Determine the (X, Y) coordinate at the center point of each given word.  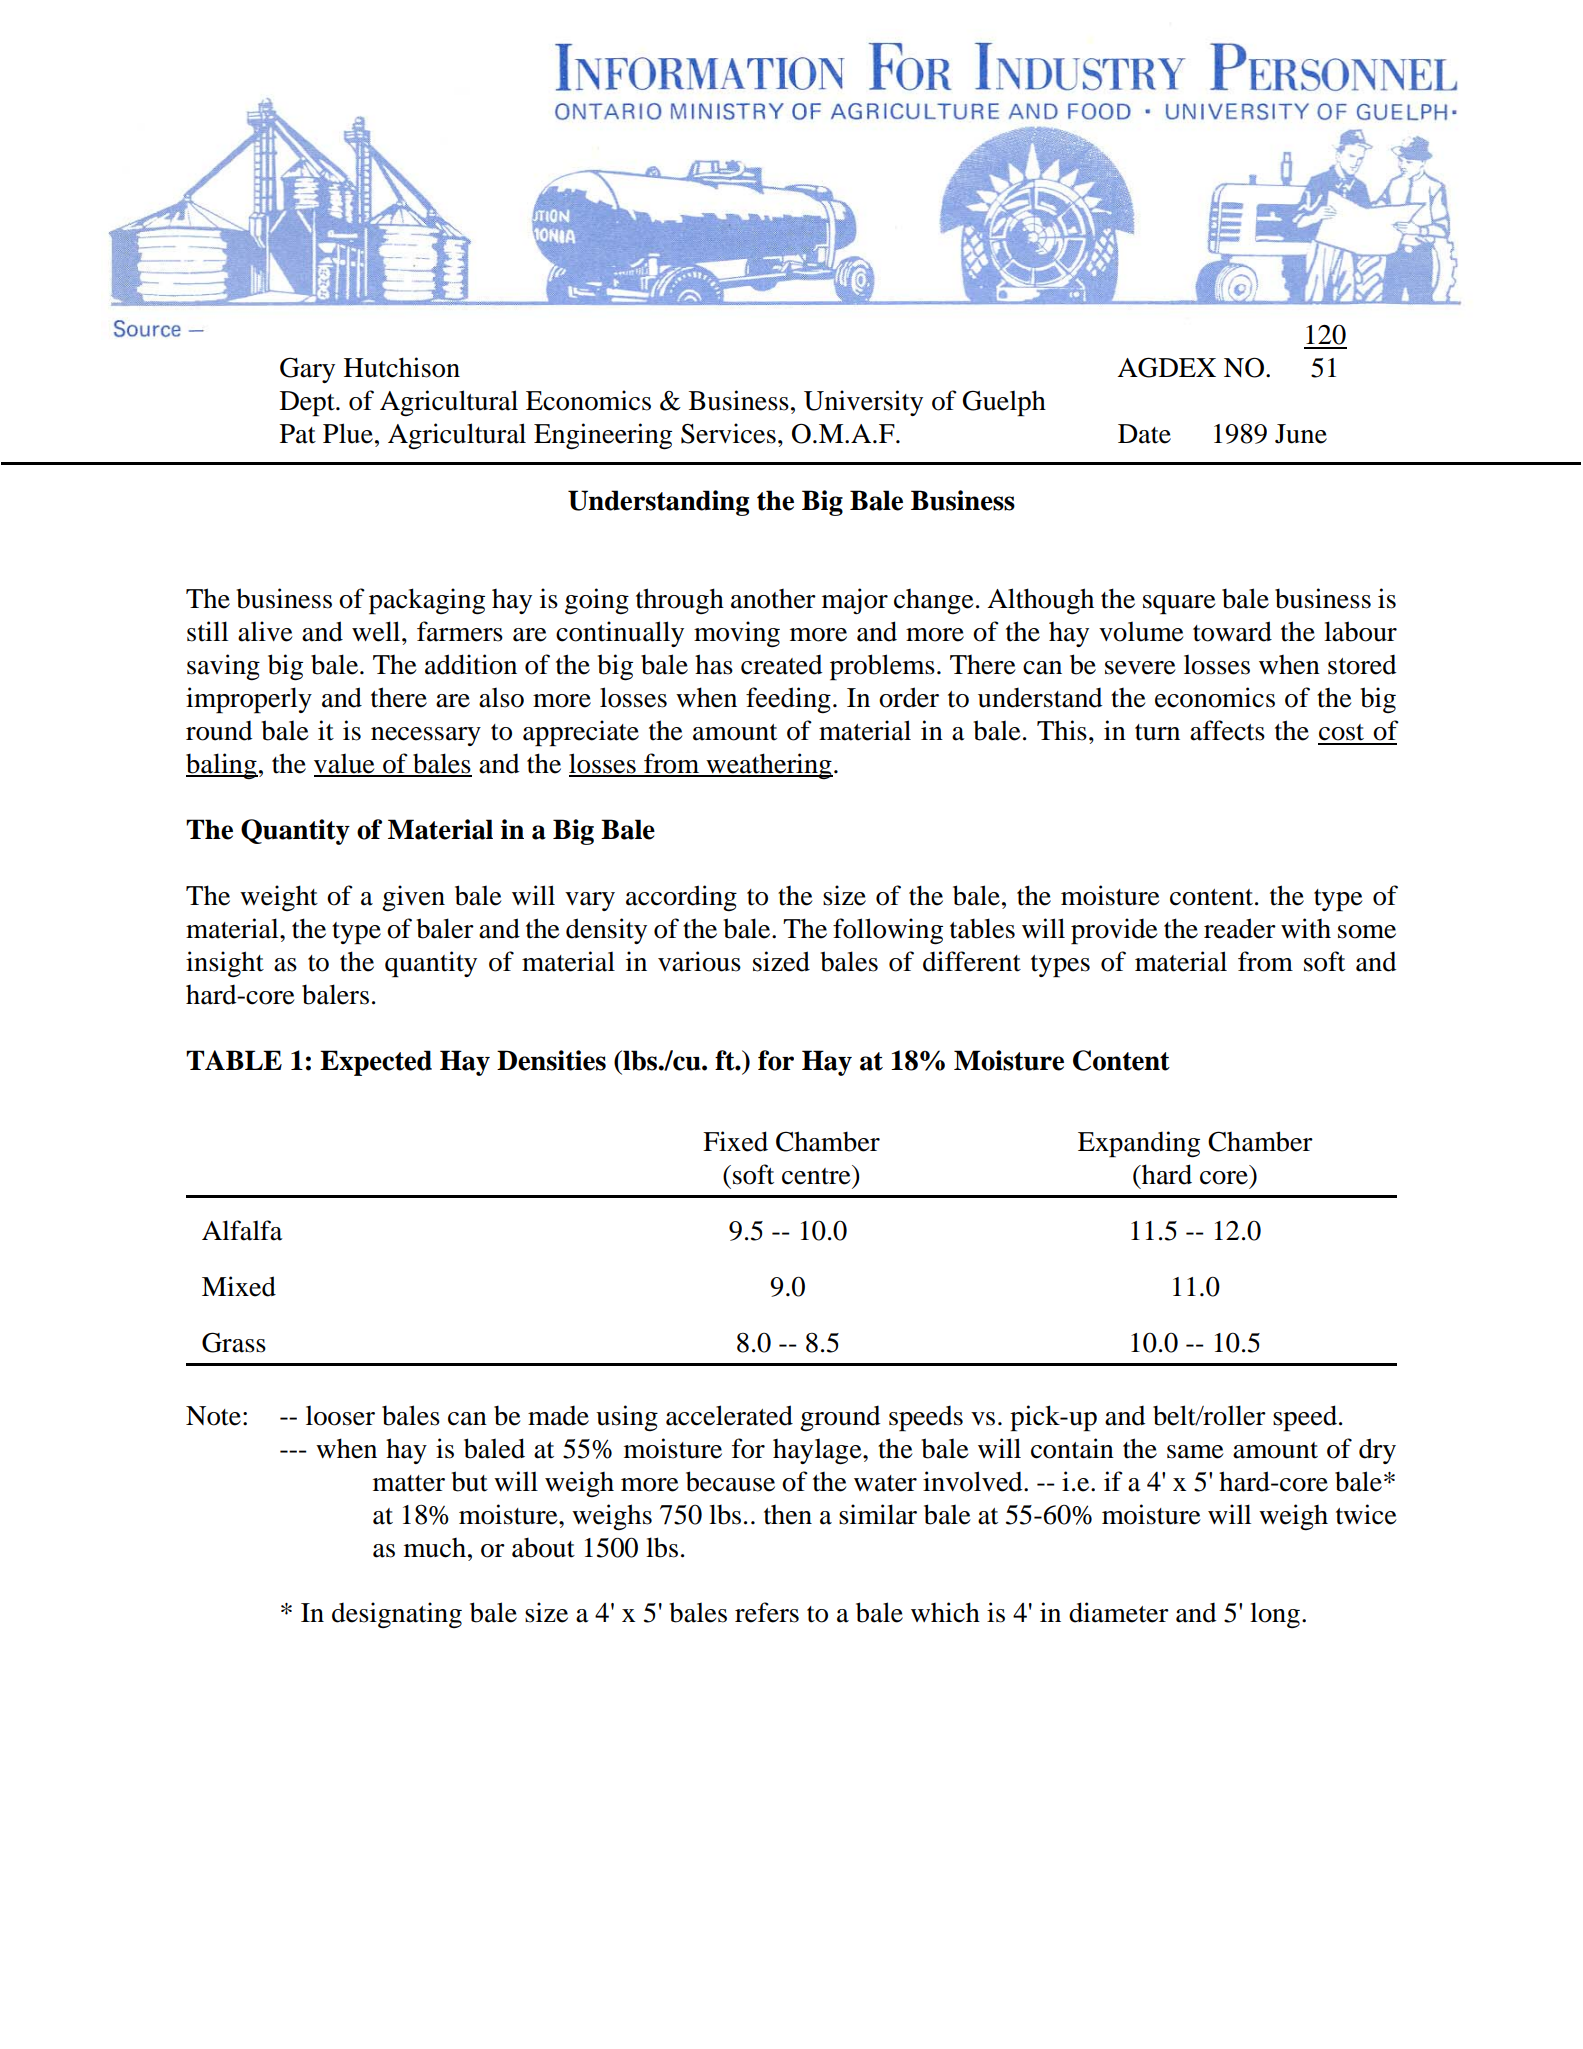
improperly (249, 700)
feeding (788, 700)
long (1275, 1615)
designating (397, 1615)
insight (225, 964)
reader (1240, 928)
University (863, 403)
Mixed (239, 1286)
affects (1227, 730)
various (699, 961)
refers (767, 1612)
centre (817, 1175)
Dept (308, 404)
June (1301, 434)
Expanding (1139, 1144)
